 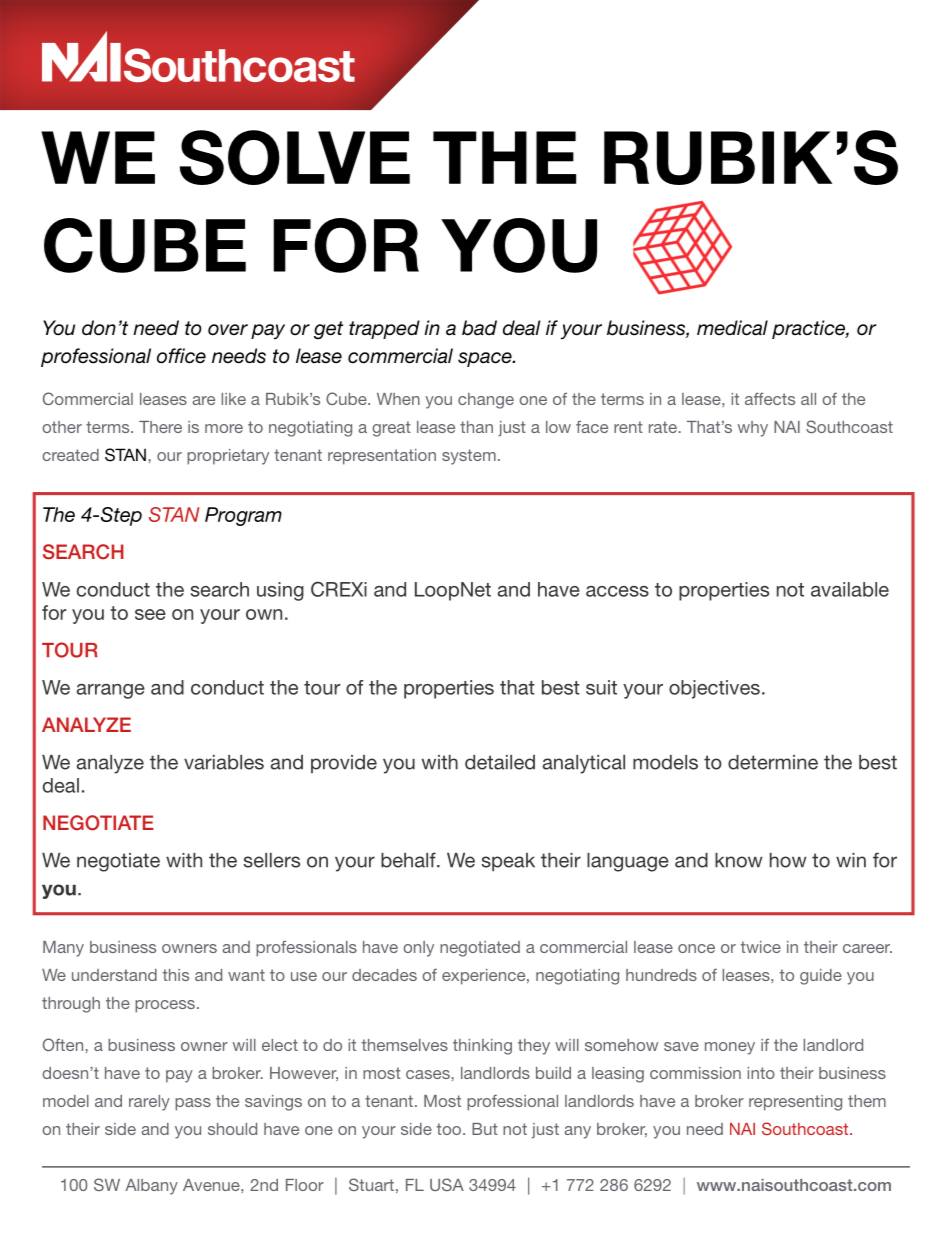 I want to click on why, so click(x=753, y=429).
